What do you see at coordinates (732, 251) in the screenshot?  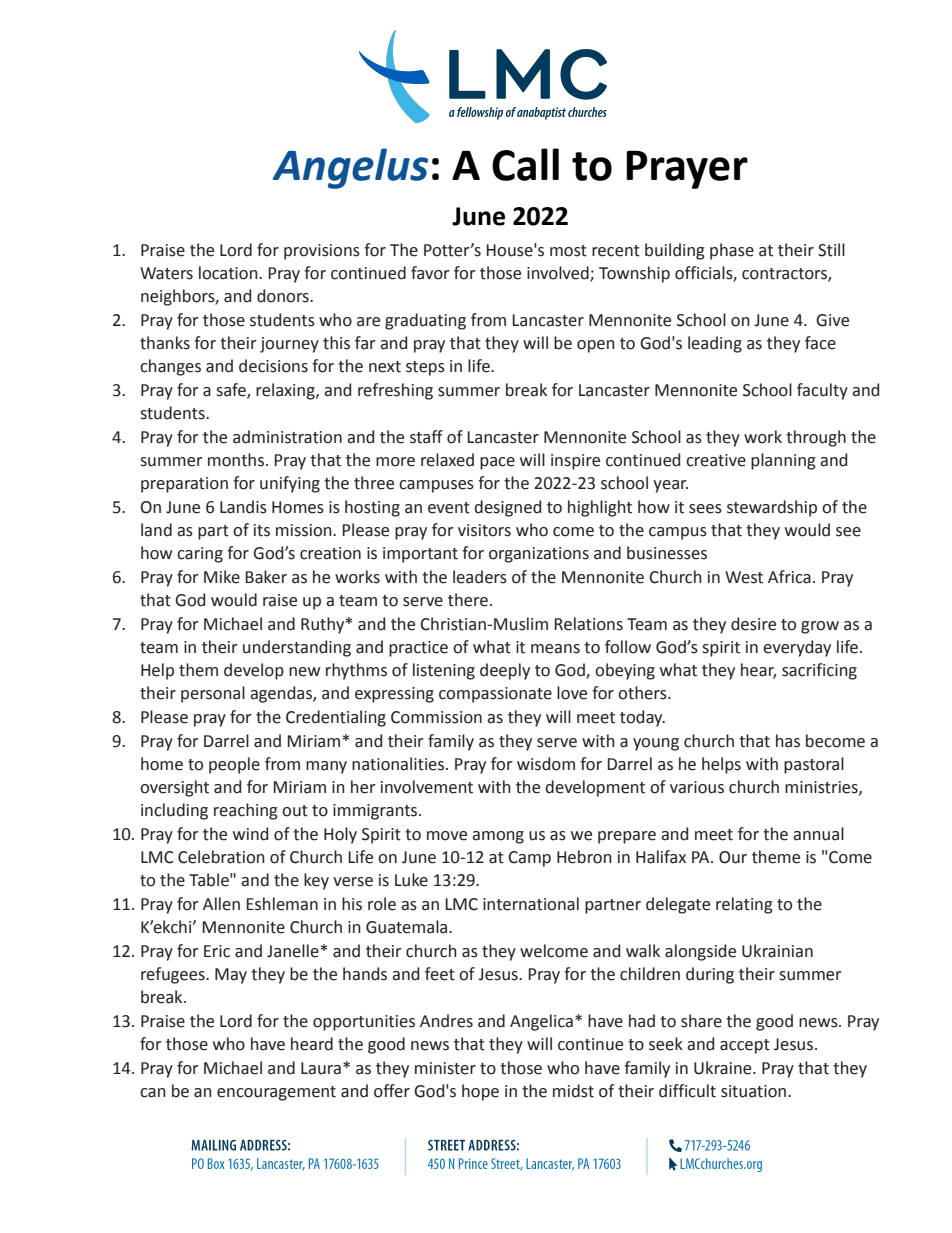 I see `phase` at bounding box center [732, 251].
